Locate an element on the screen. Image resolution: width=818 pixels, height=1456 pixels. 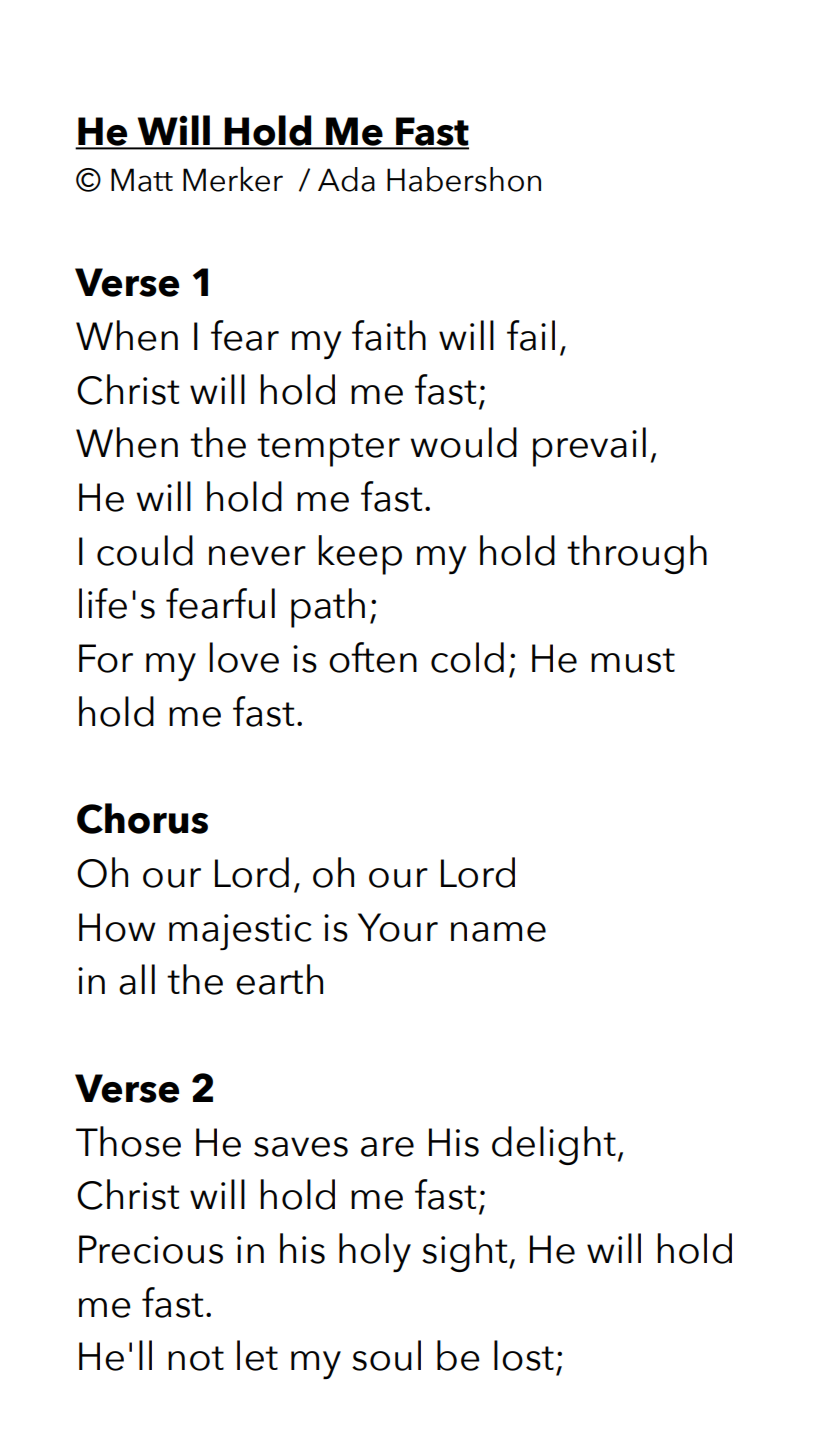
could is located at coordinates (145, 550).
